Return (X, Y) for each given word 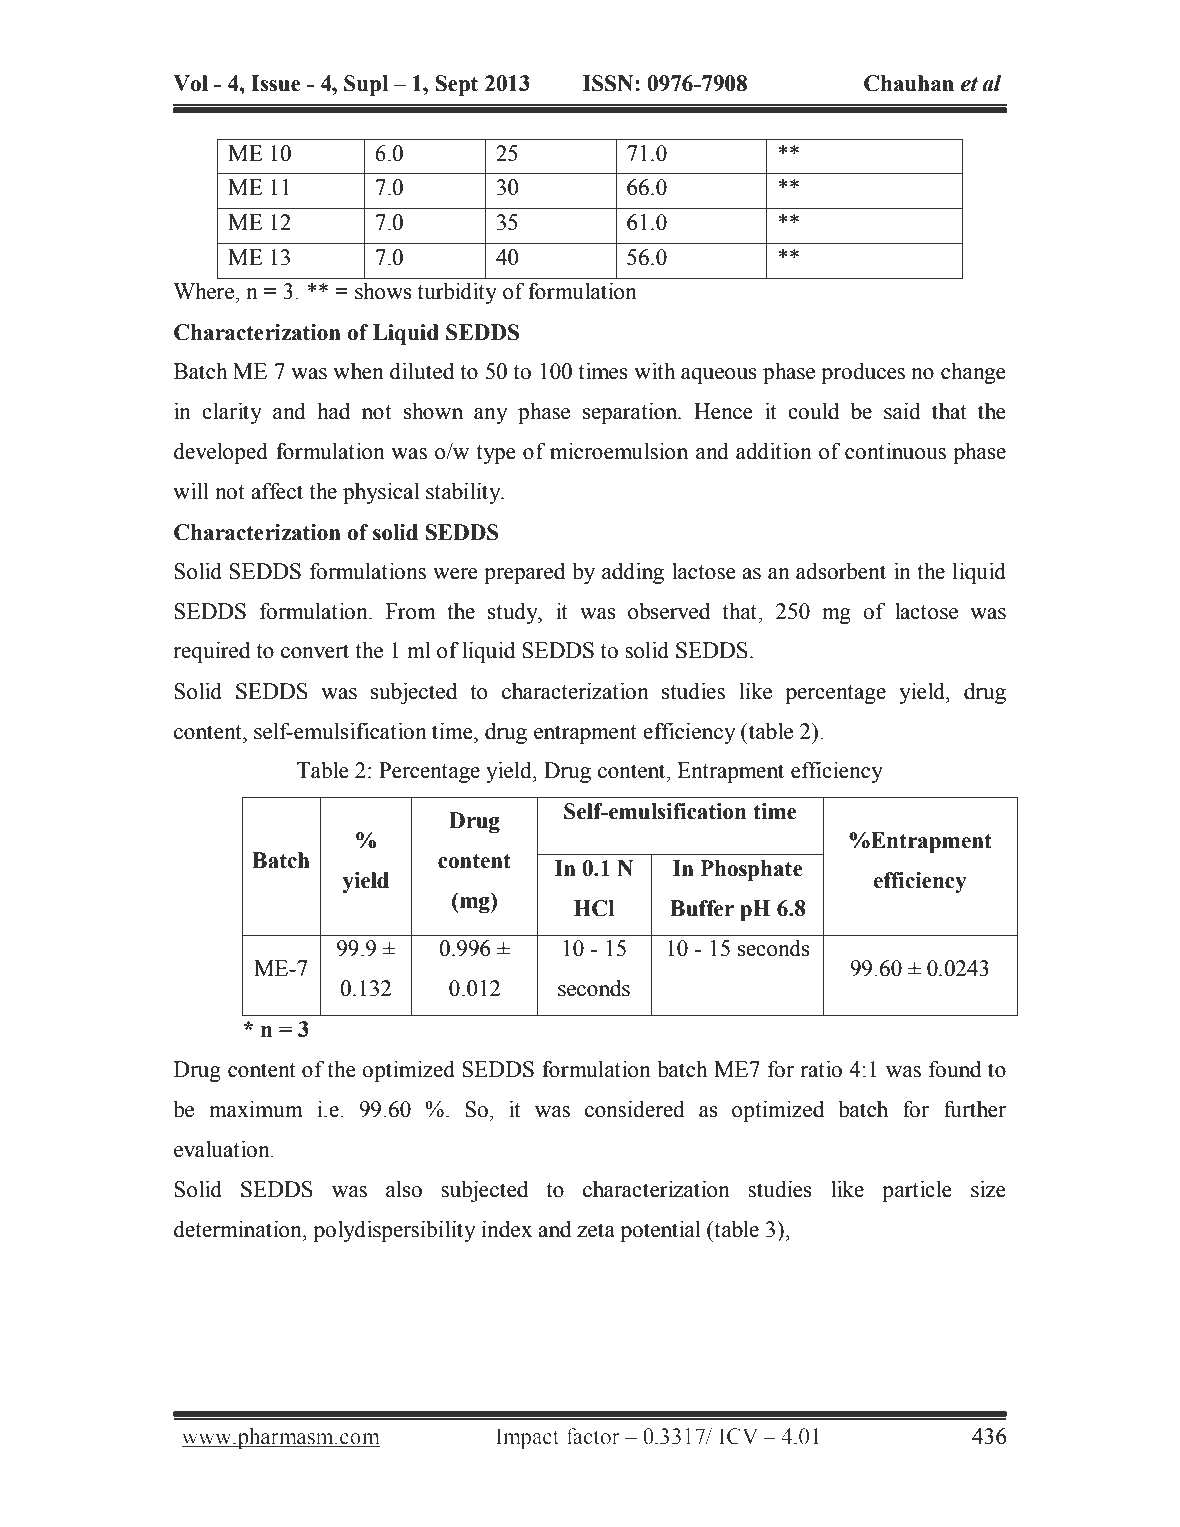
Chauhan (909, 83)
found (955, 1069)
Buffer (702, 908)
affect (277, 491)
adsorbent (841, 571)
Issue (276, 83)
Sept (456, 85)
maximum (256, 1109)
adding (633, 573)
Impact (527, 1438)
